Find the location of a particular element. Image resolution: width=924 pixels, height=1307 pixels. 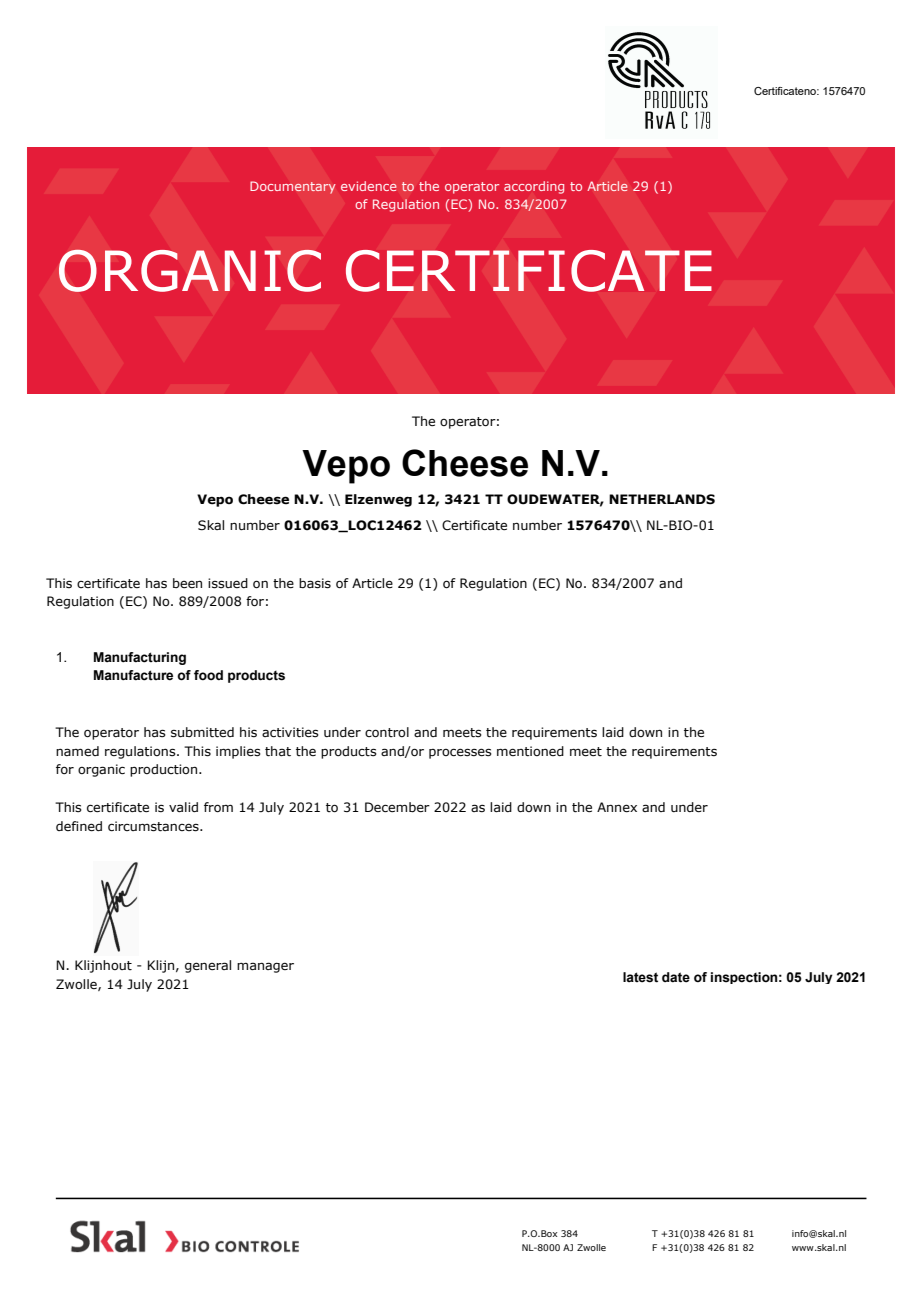

according is located at coordinates (534, 187).
